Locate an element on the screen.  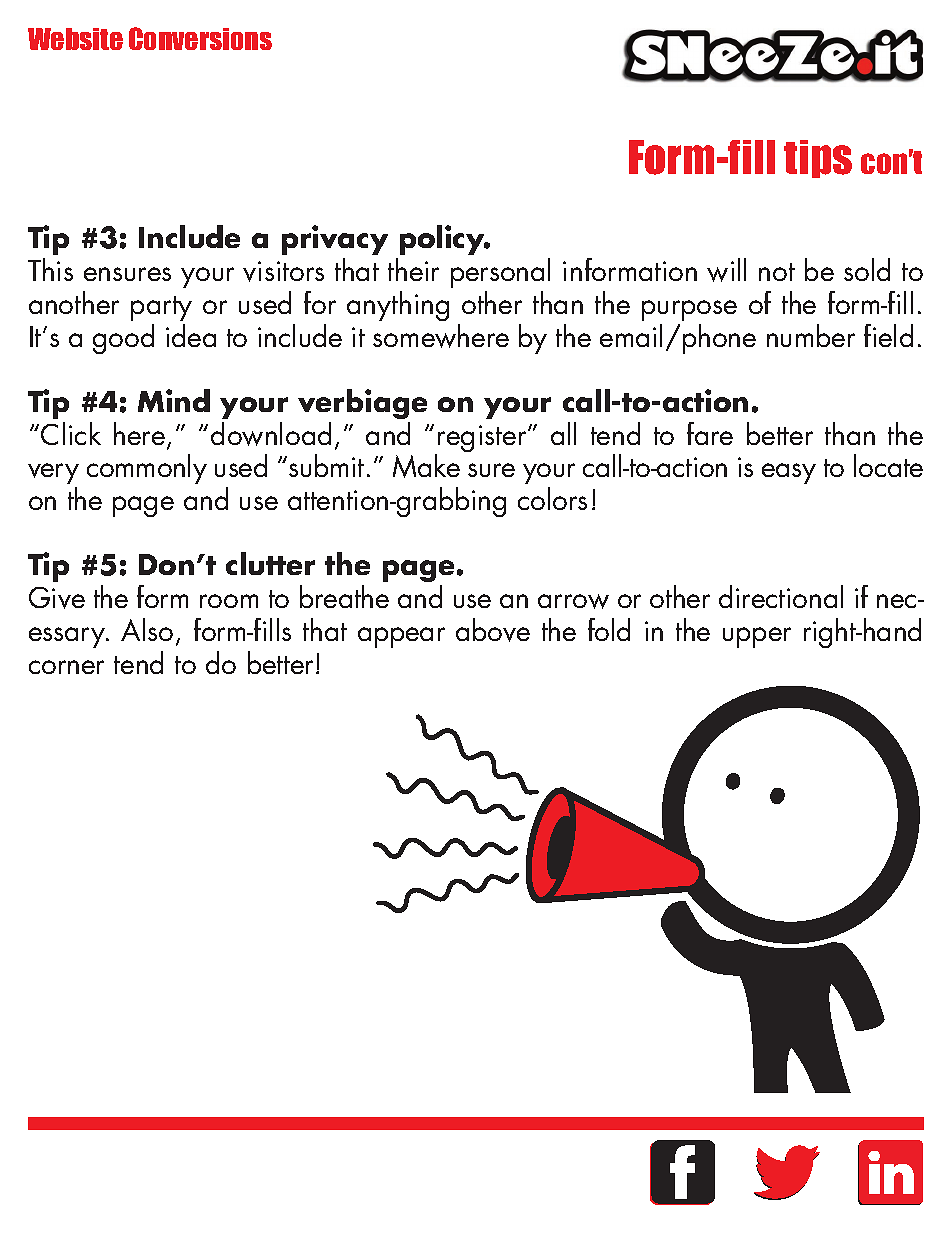
good is located at coordinates (123, 339).
